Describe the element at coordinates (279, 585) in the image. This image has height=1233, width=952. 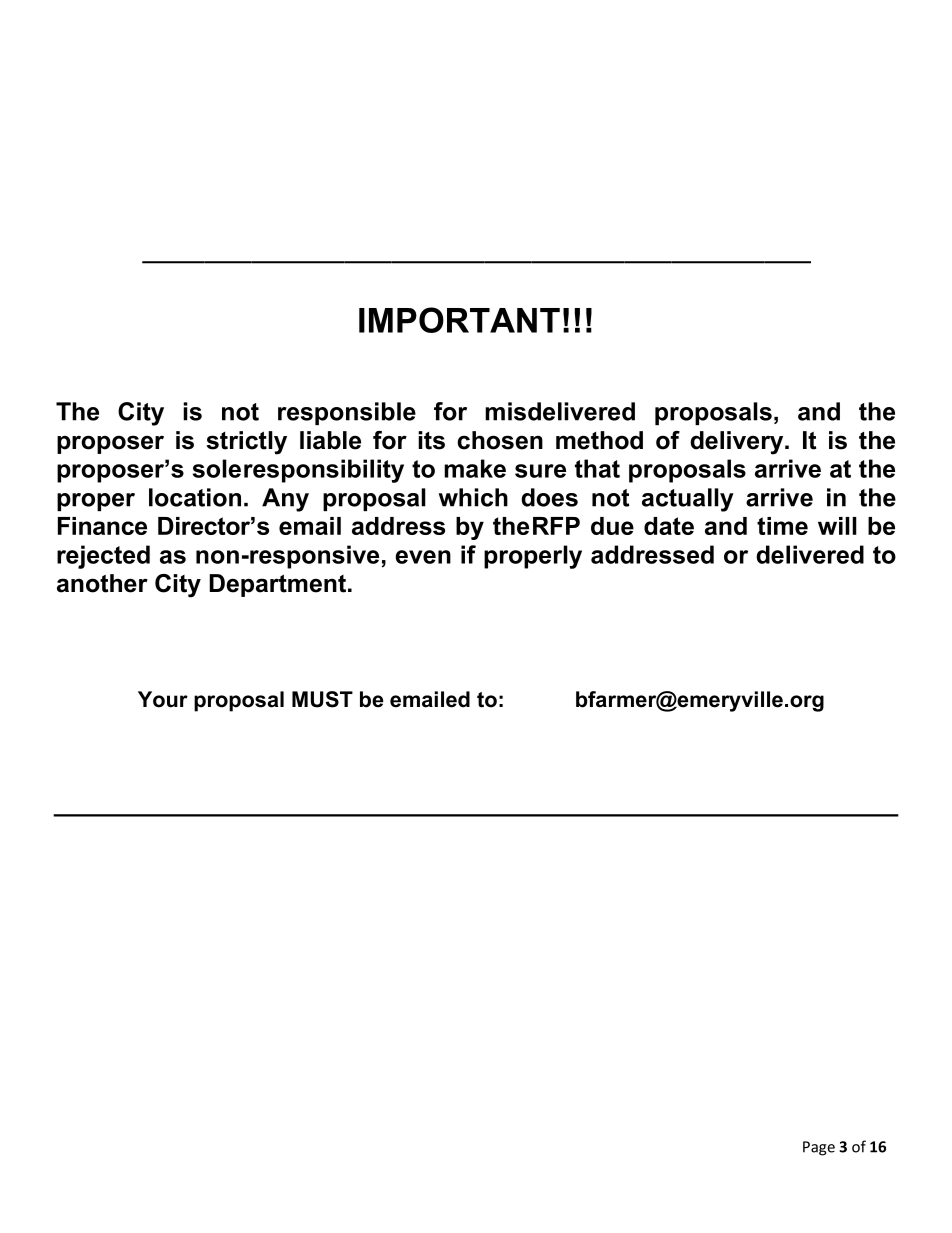
I see `Department` at that location.
